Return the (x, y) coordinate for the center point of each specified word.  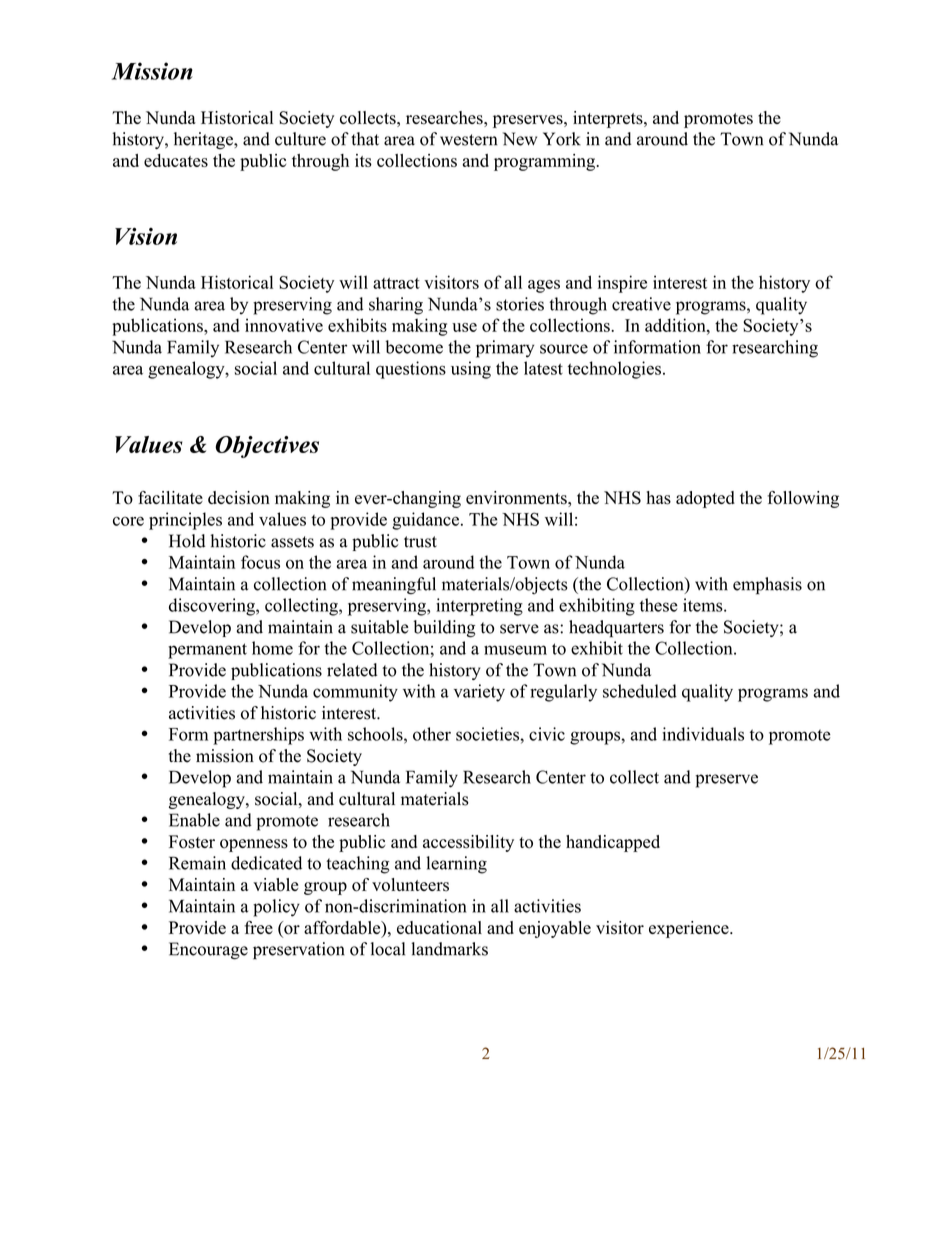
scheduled (640, 691)
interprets (609, 119)
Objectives (267, 447)
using (471, 370)
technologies (614, 370)
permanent (207, 651)
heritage (204, 141)
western (468, 140)
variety (479, 693)
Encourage (208, 951)
